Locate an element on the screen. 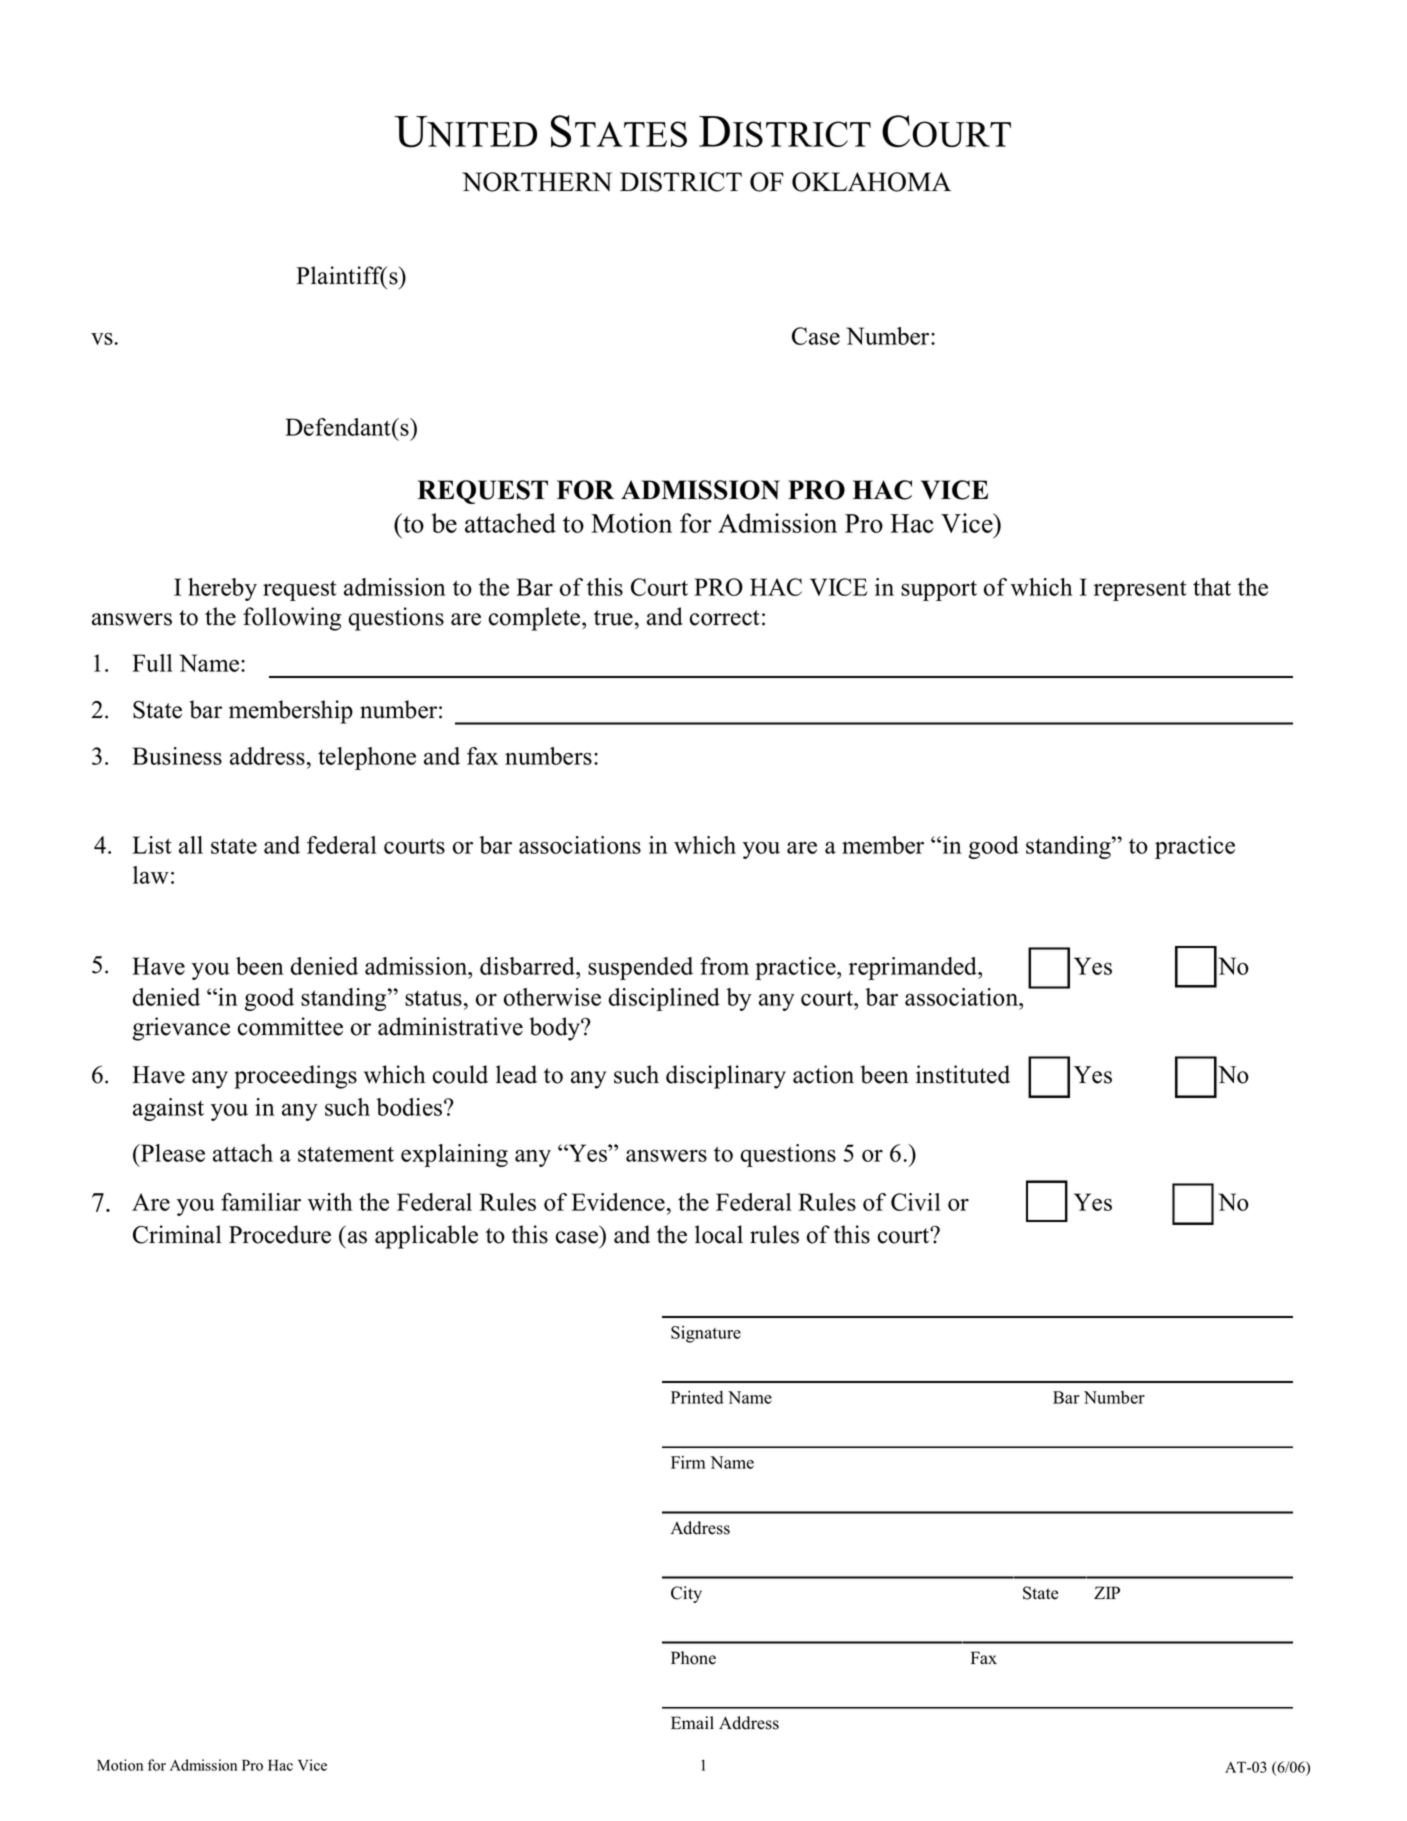 This screenshot has width=1407, height=1821. ZIP is located at coordinates (1107, 1592).
